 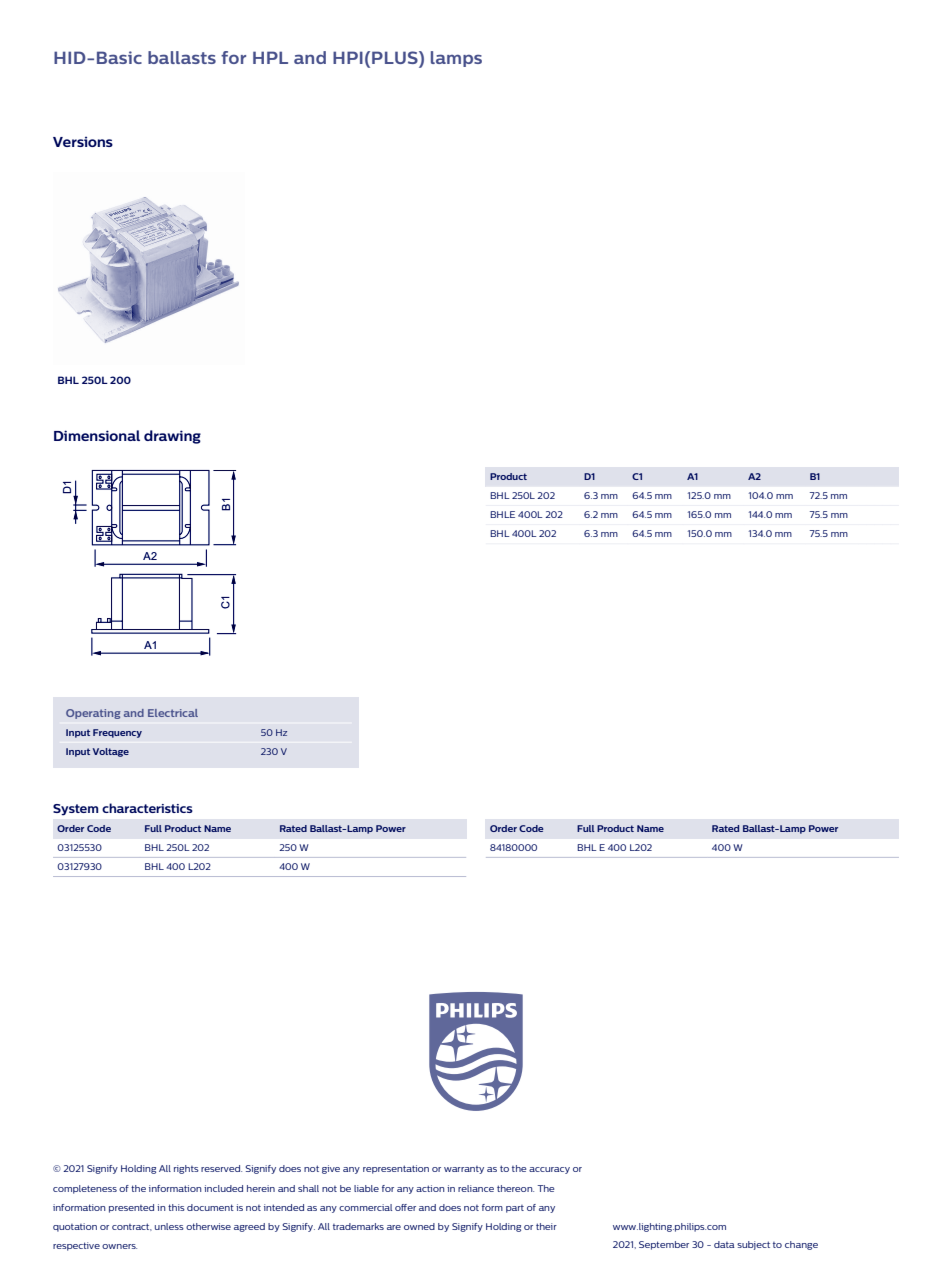 What do you see at coordinates (419, 1226) in the image?
I see `owned` at bounding box center [419, 1226].
